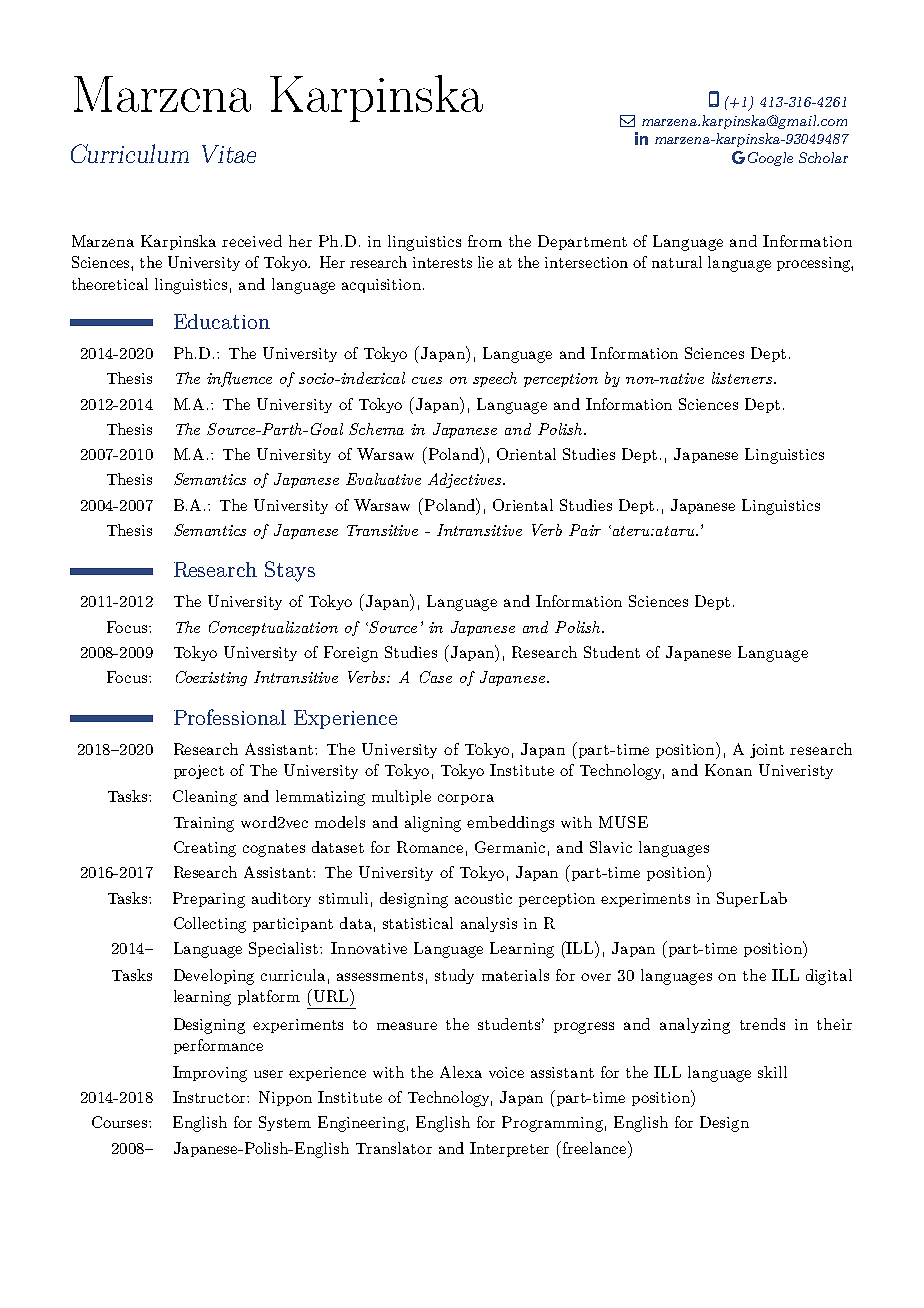 The height and width of the page is (1308, 924). Describe the element at coordinates (290, 571) in the page. I see `Stays` at that location.
